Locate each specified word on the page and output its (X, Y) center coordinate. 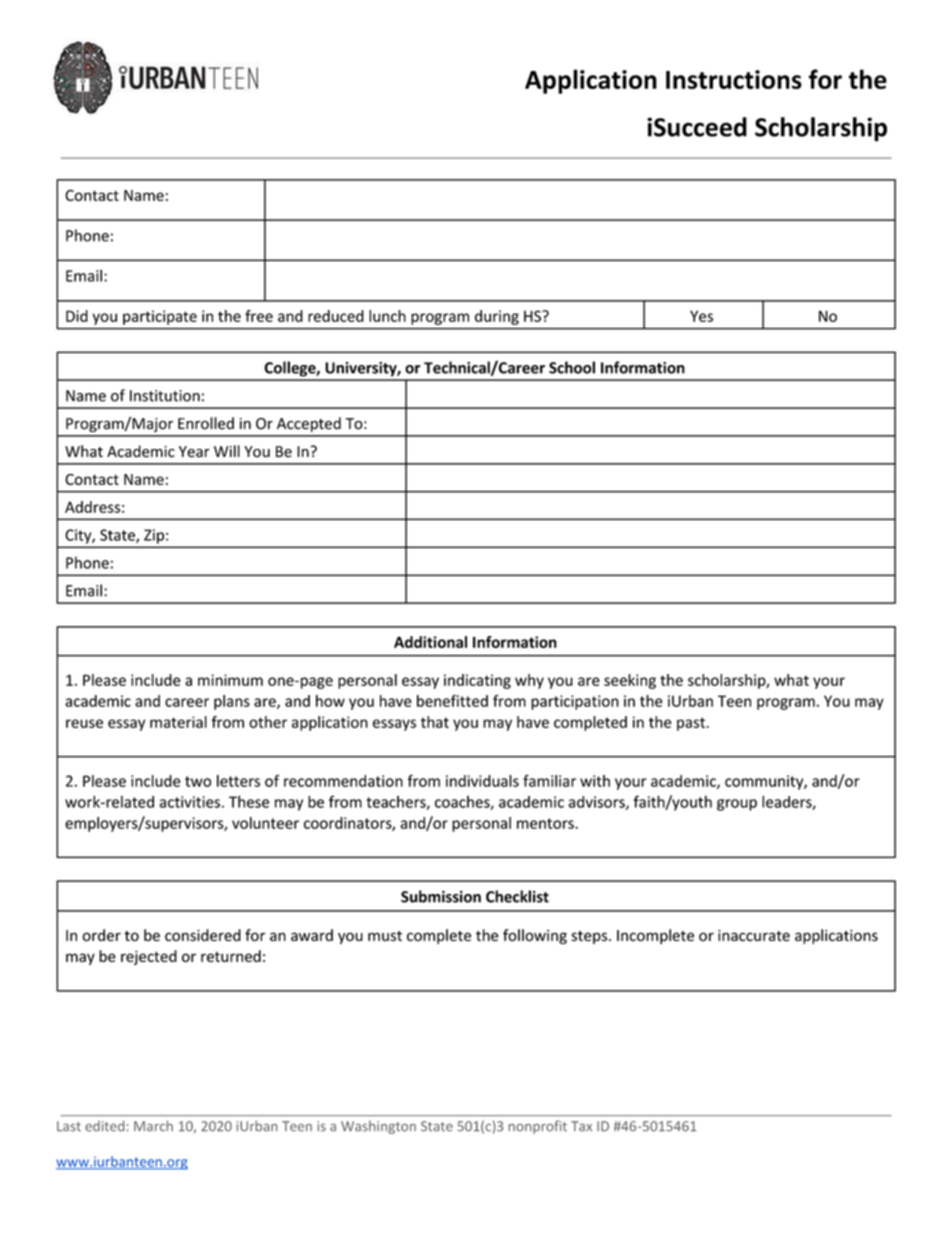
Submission (441, 896)
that (435, 722)
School (572, 367)
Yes (701, 316)
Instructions (734, 79)
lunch (387, 316)
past (691, 724)
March (153, 1126)
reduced (336, 316)
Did (77, 316)
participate (160, 317)
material (178, 722)
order (101, 935)
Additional (430, 642)
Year (194, 452)
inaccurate (754, 935)
